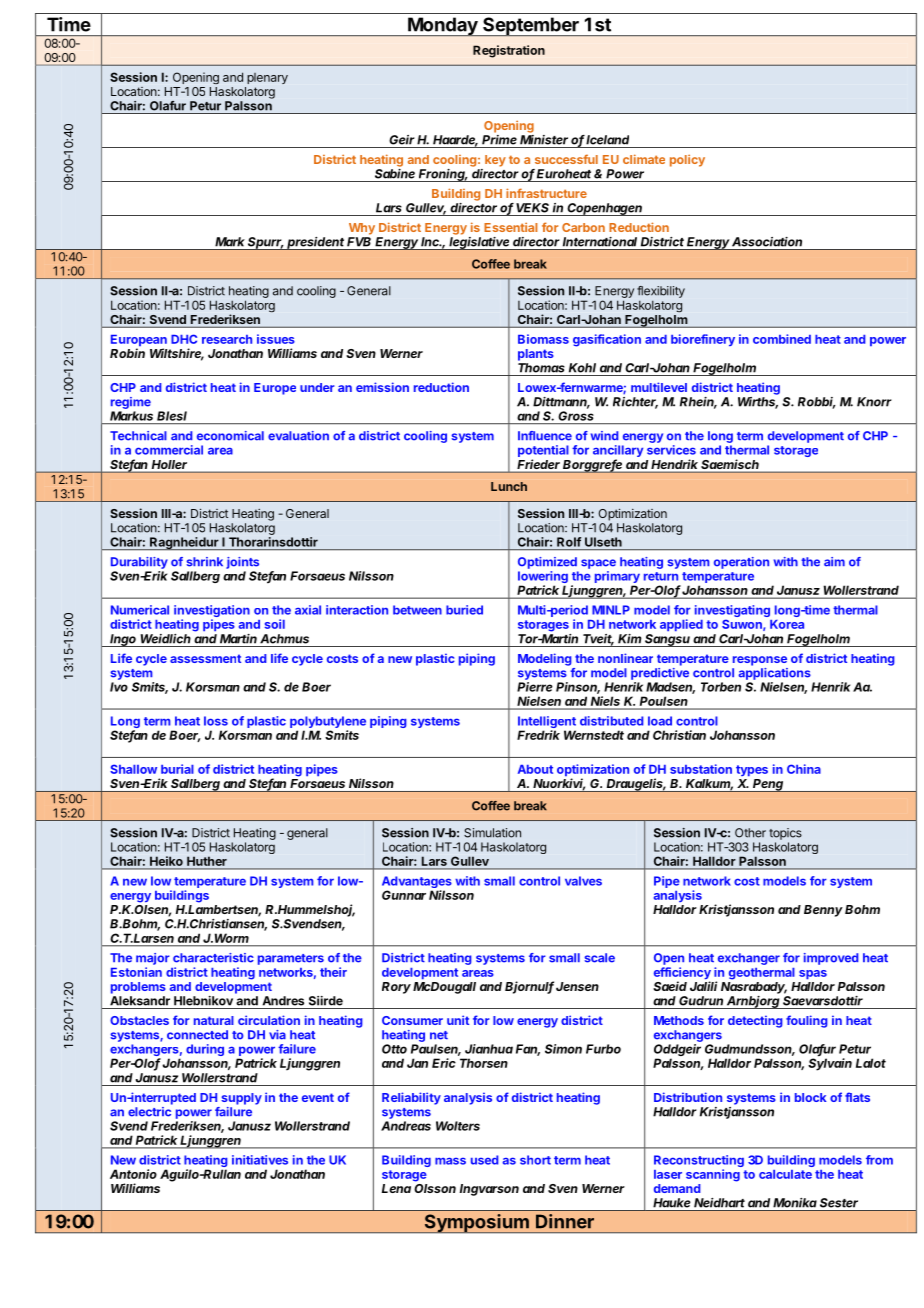  I want to click on investigation, so click(212, 612).
